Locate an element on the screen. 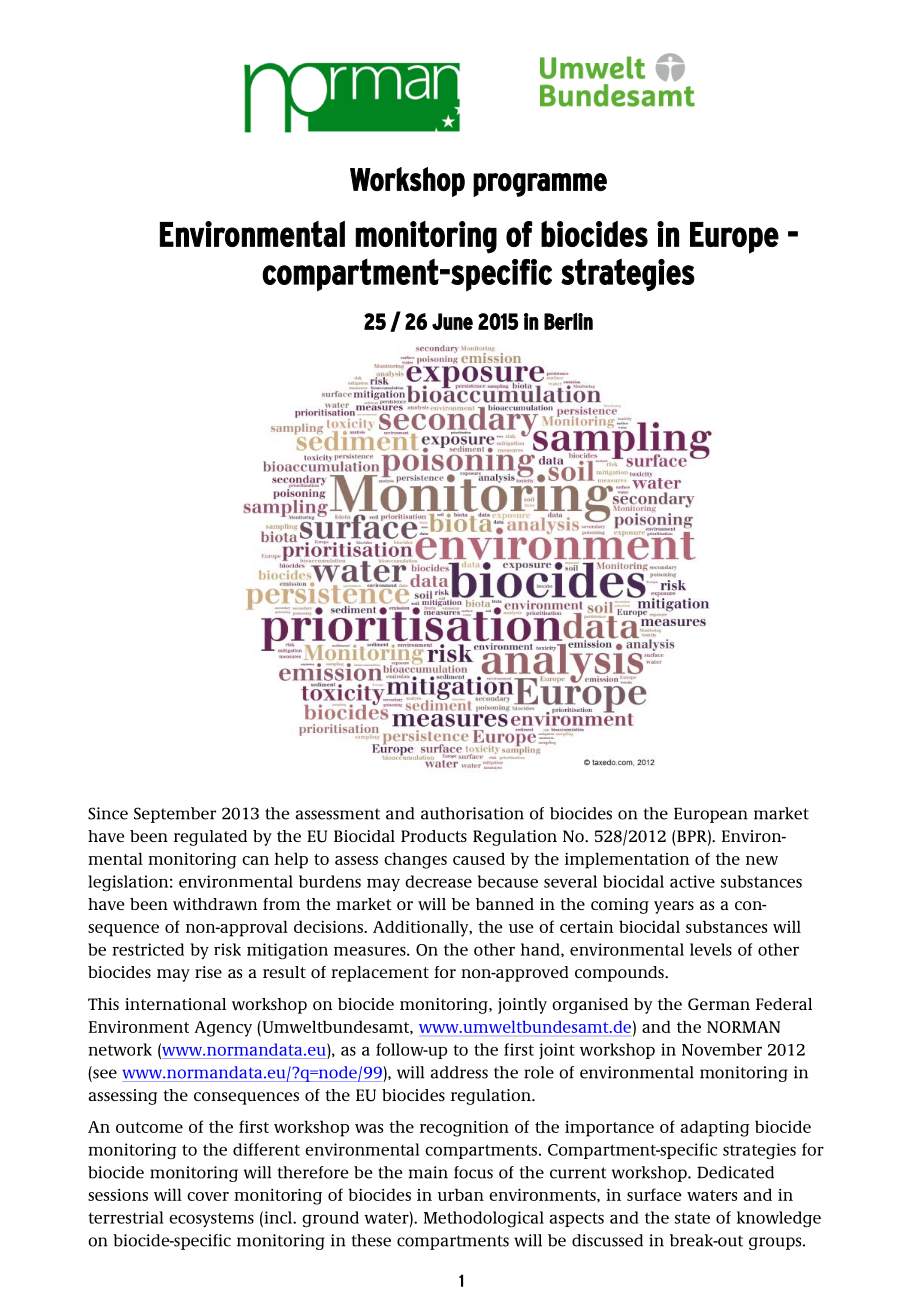 The image size is (924, 1308). Berlin is located at coordinates (568, 321).
